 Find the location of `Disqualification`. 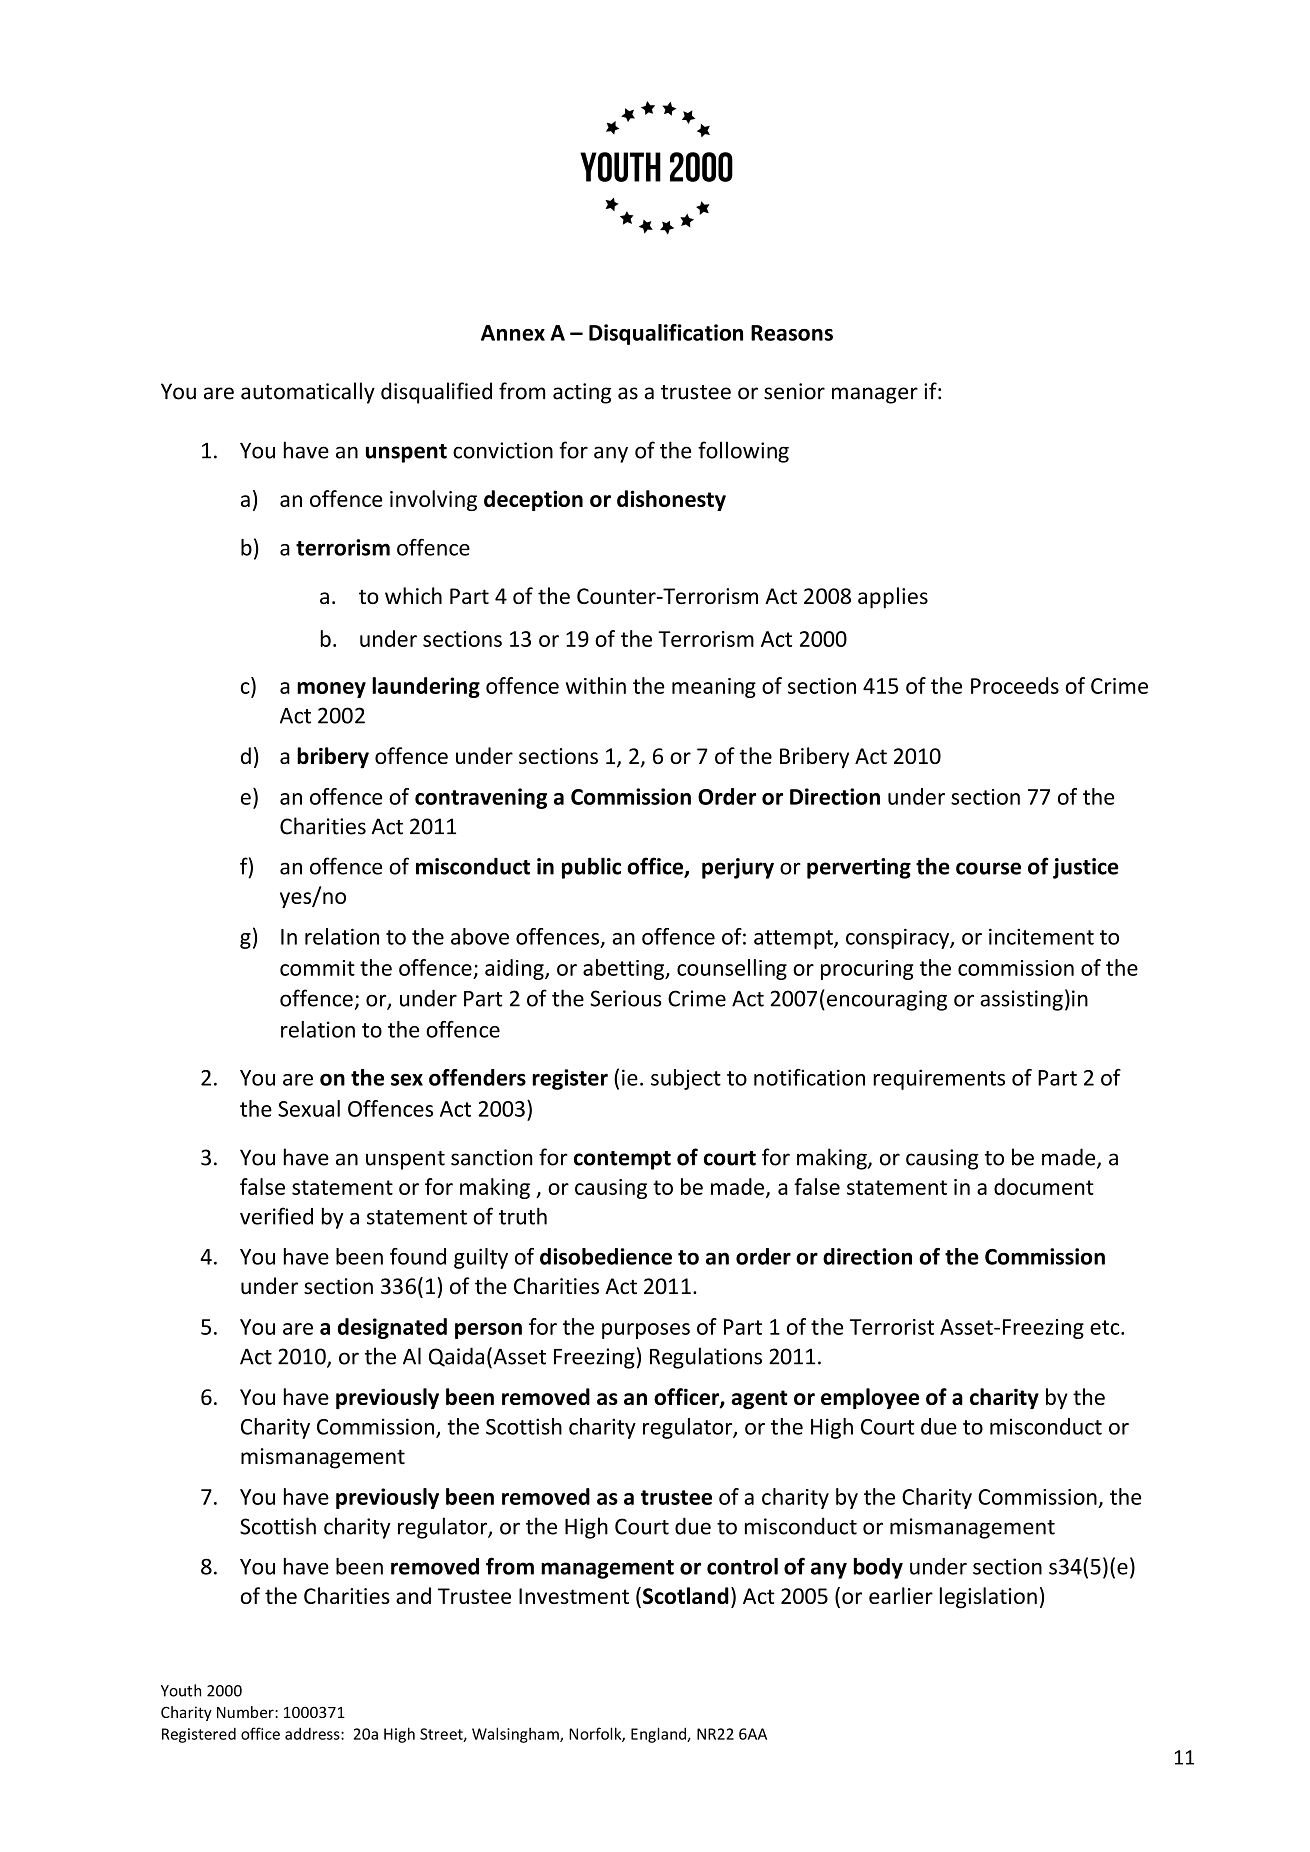

Disqualification is located at coordinates (666, 334).
